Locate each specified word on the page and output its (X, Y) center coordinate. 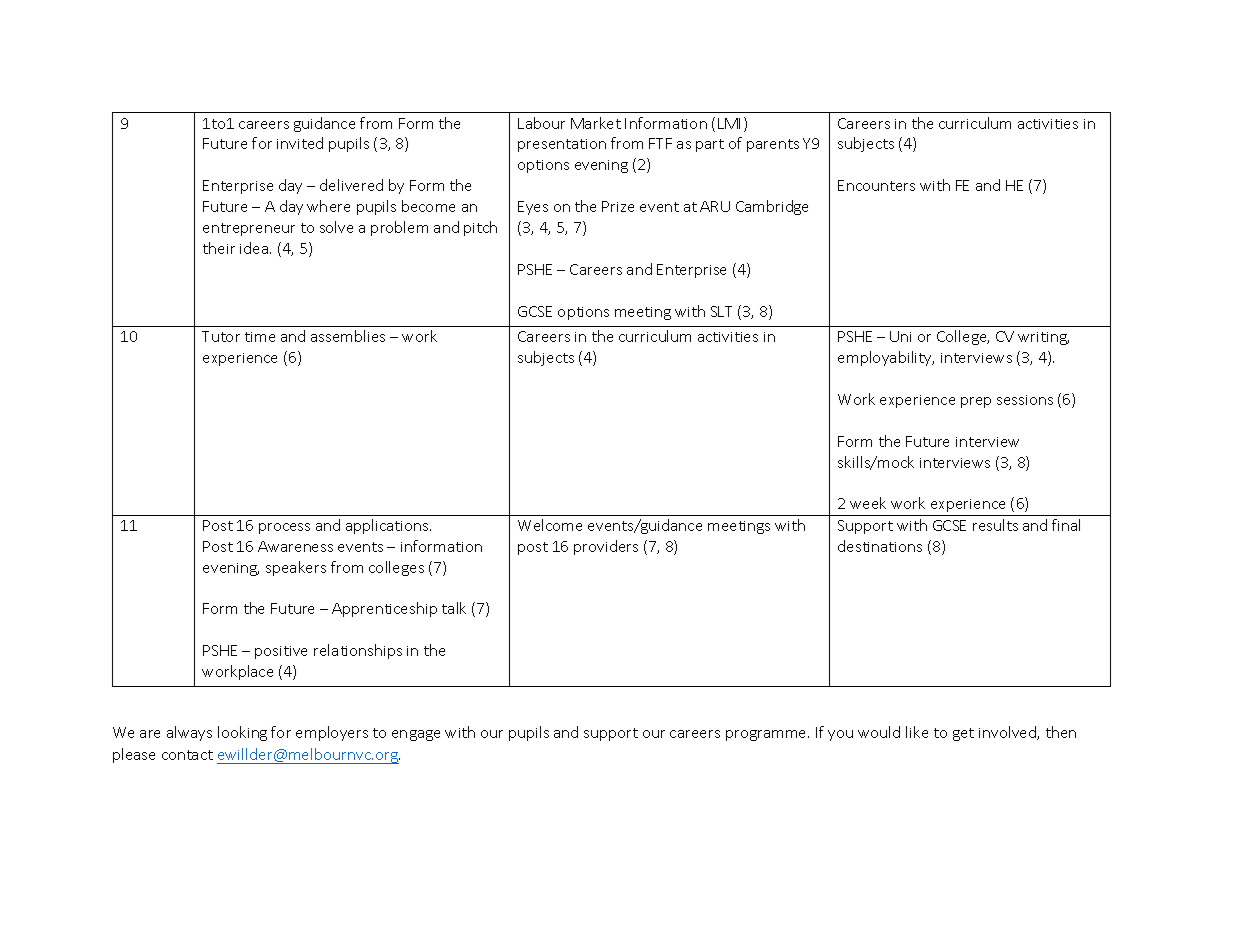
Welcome (550, 525)
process (284, 528)
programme (767, 735)
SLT (721, 311)
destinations (880, 546)
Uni (900, 336)
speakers (296, 568)
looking (242, 733)
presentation (562, 145)
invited (300, 143)
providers (606, 547)
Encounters (876, 185)
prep (976, 402)
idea (255, 248)
